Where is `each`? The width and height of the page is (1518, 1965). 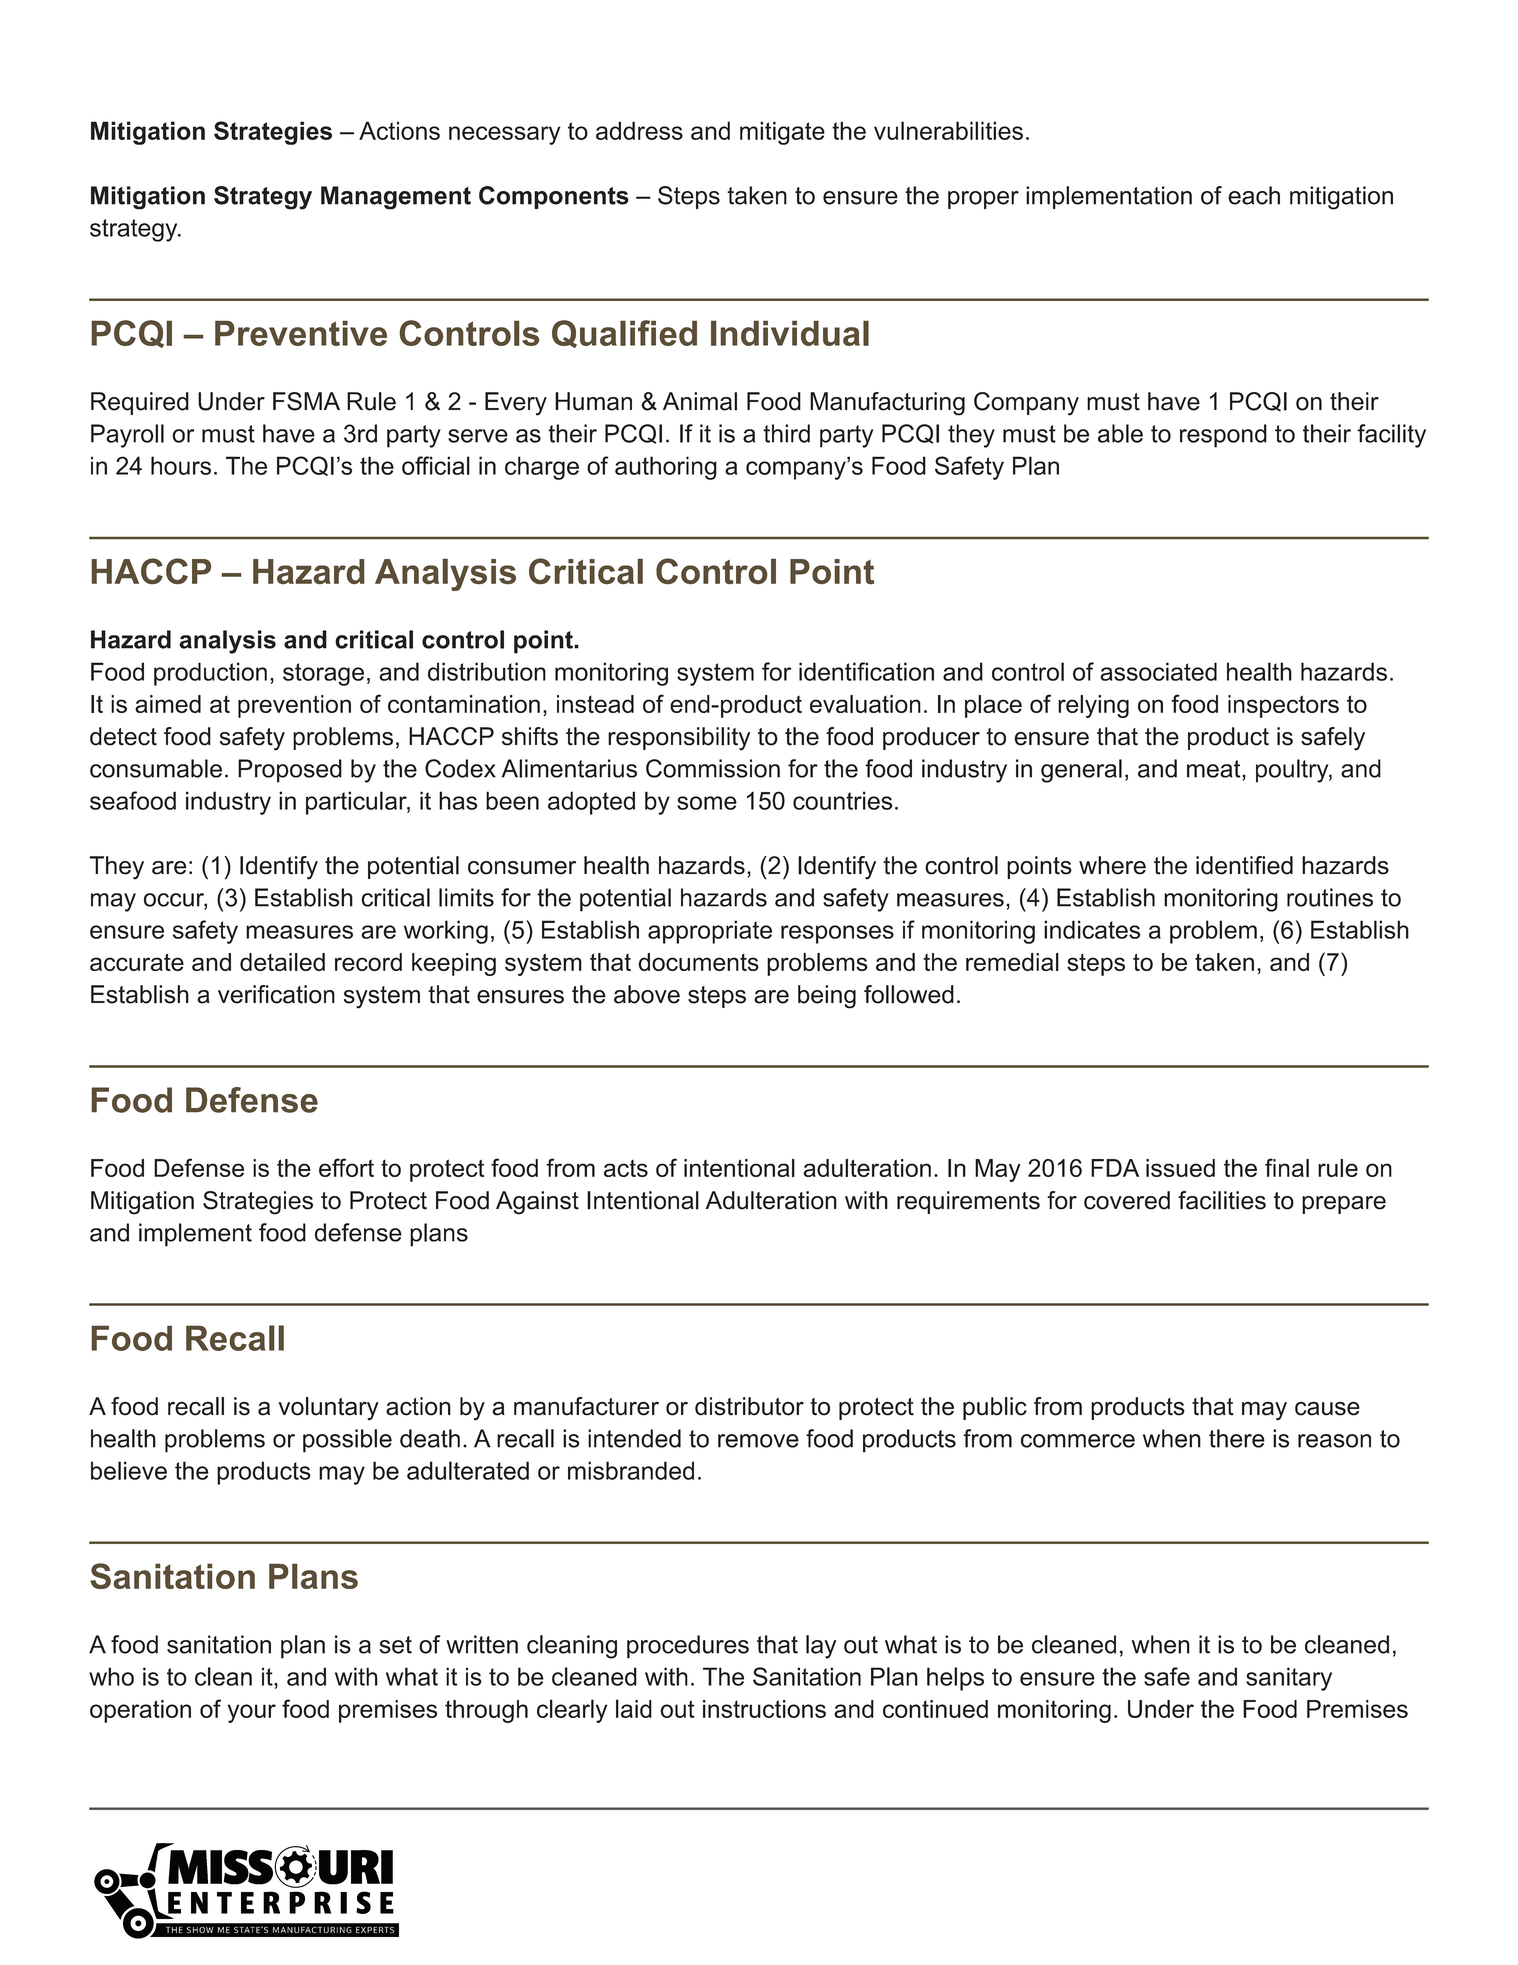 each is located at coordinates (1254, 195).
